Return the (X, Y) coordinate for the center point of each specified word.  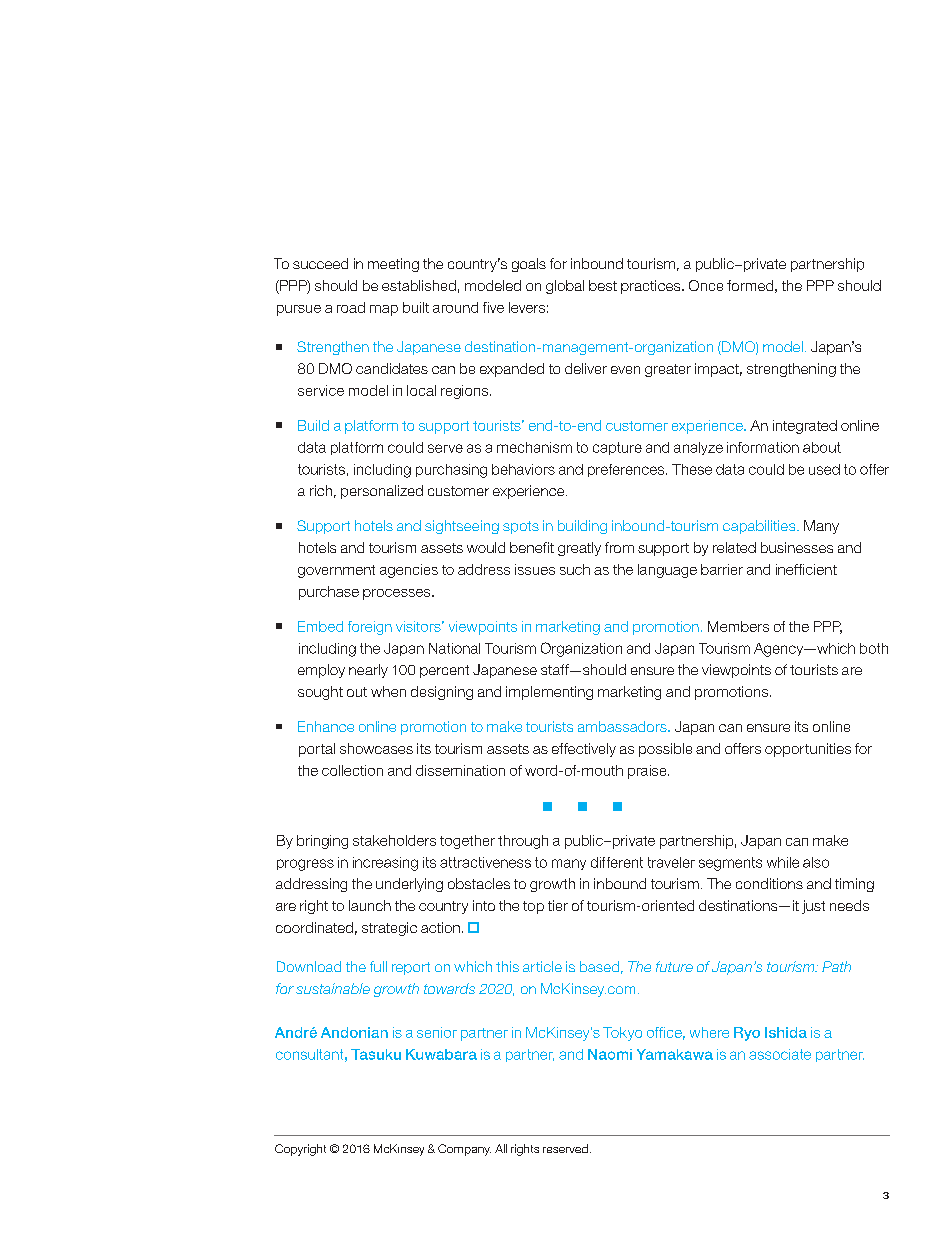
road (351, 307)
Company (464, 1150)
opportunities (808, 750)
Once (706, 285)
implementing (549, 693)
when (388, 691)
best (603, 285)
